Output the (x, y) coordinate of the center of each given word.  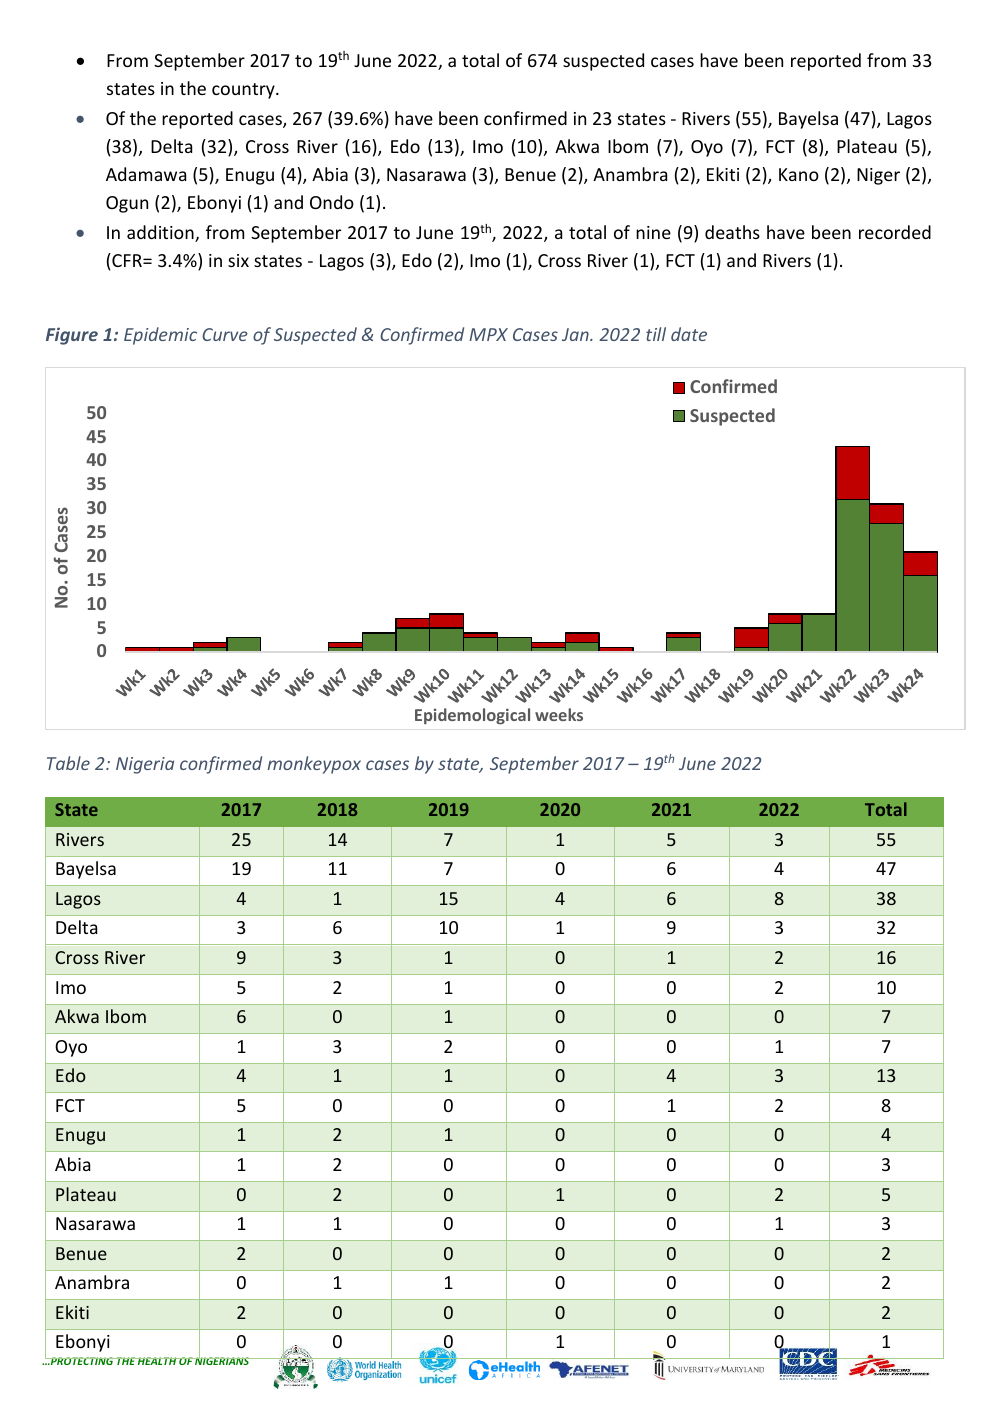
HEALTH (157, 1361)
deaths (732, 232)
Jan (576, 334)
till (656, 334)
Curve (225, 334)
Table (68, 763)
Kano (799, 174)
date (689, 334)
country (244, 91)
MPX (488, 334)
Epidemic (160, 336)
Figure (72, 336)
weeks (559, 714)
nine (653, 232)
